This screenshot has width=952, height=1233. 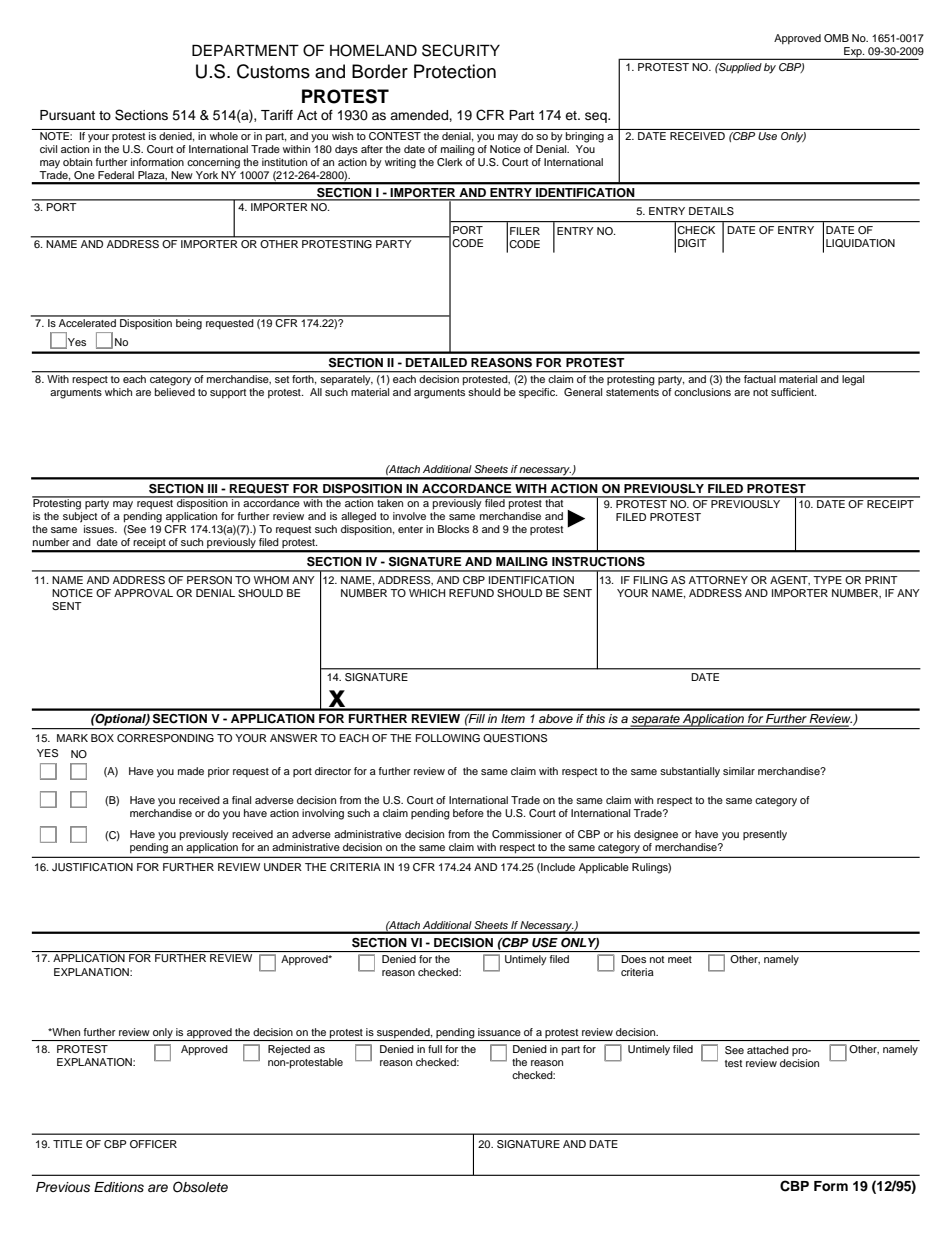 I want to click on made, so click(x=191, y=771).
